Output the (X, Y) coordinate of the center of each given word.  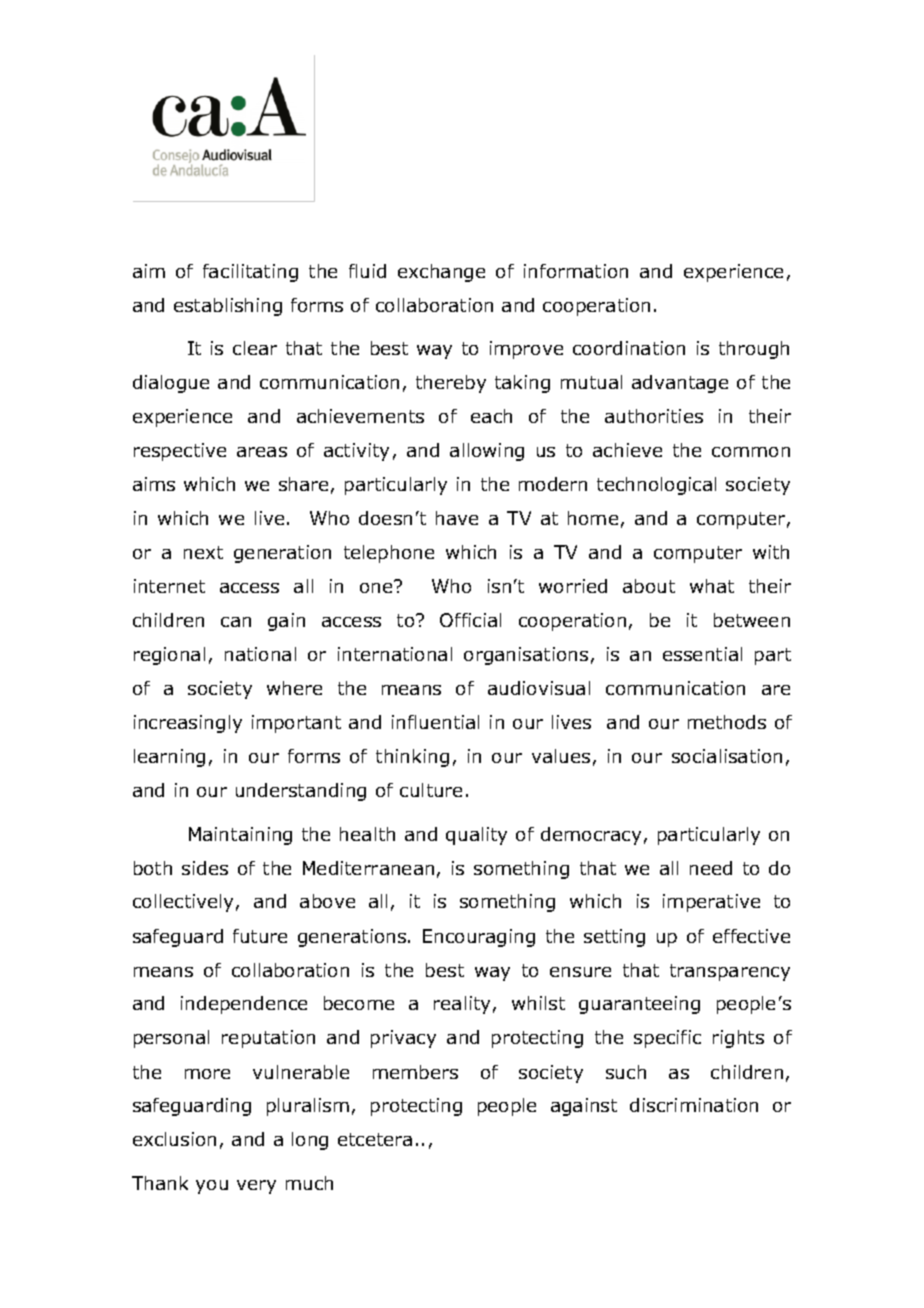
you (212, 1187)
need (711, 868)
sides (205, 868)
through (754, 350)
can (236, 622)
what (712, 586)
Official (470, 620)
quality (476, 836)
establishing (228, 307)
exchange (441, 273)
